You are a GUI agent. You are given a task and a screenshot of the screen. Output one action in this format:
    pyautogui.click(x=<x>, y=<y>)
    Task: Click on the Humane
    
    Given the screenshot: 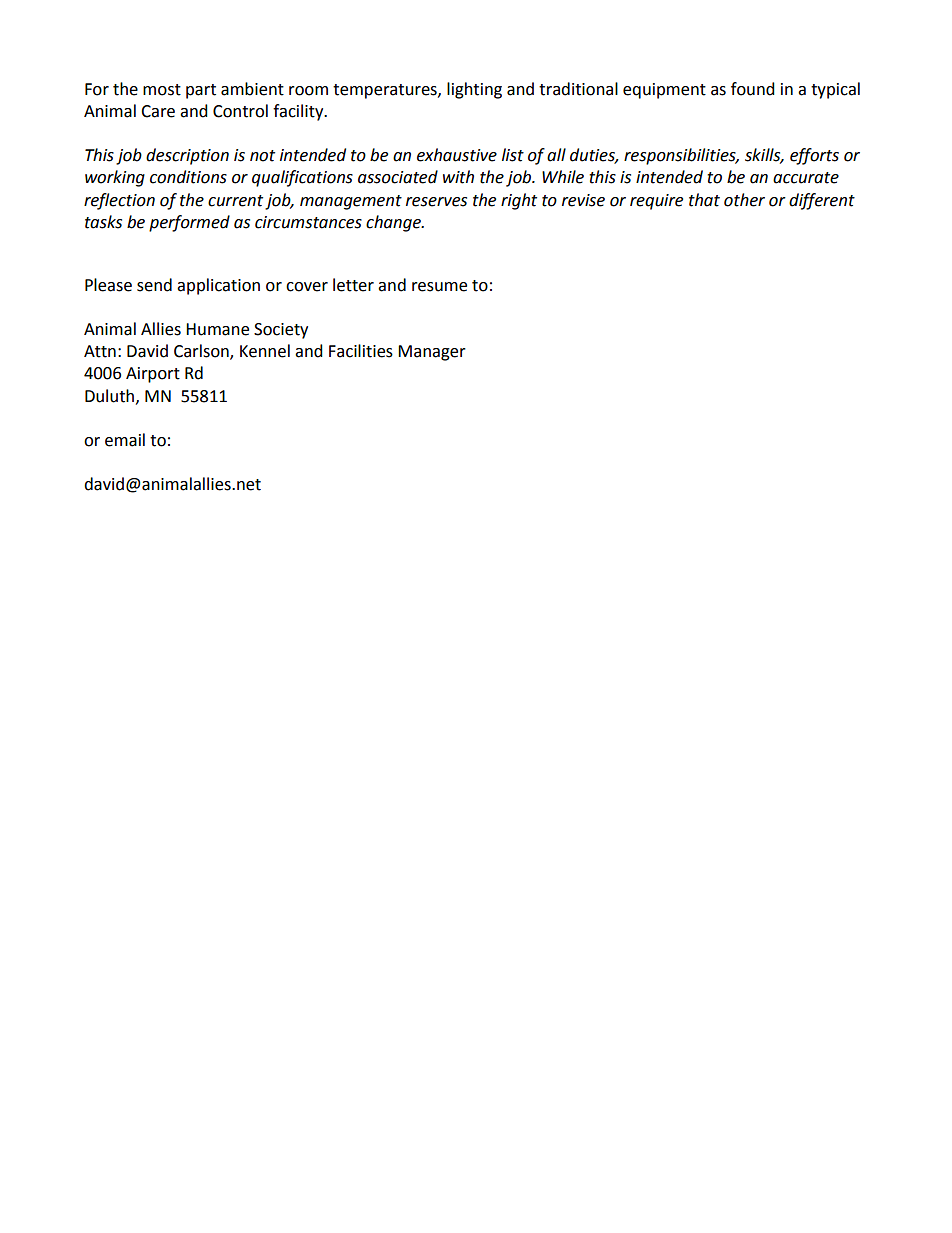 What is the action you would take?
    pyautogui.click(x=217, y=329)
